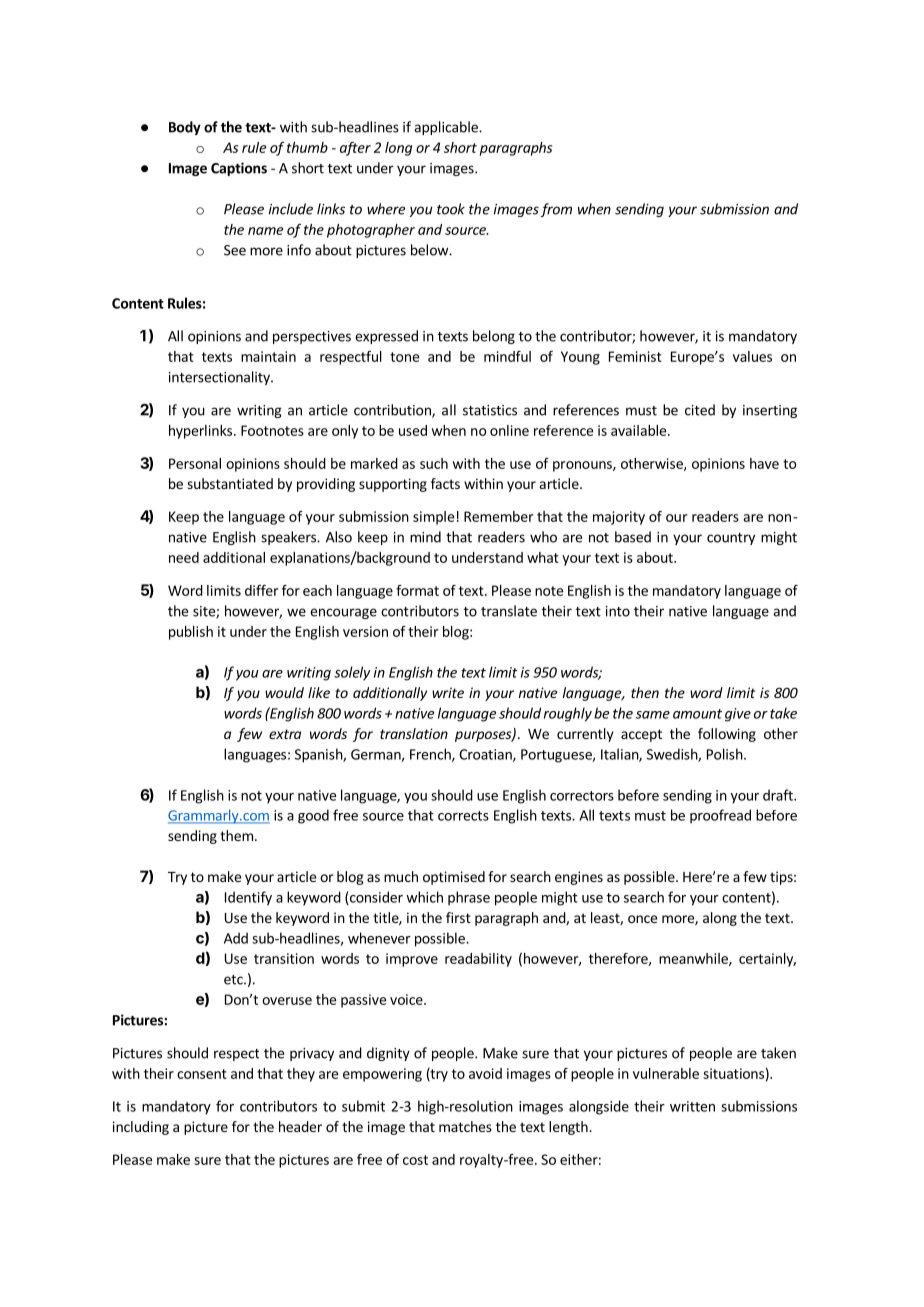 The width and height of the page is (924, 1307). What do you see at coordinates (447, 128) in the page?
I see `applicable` at bounding box center [447, 128].
